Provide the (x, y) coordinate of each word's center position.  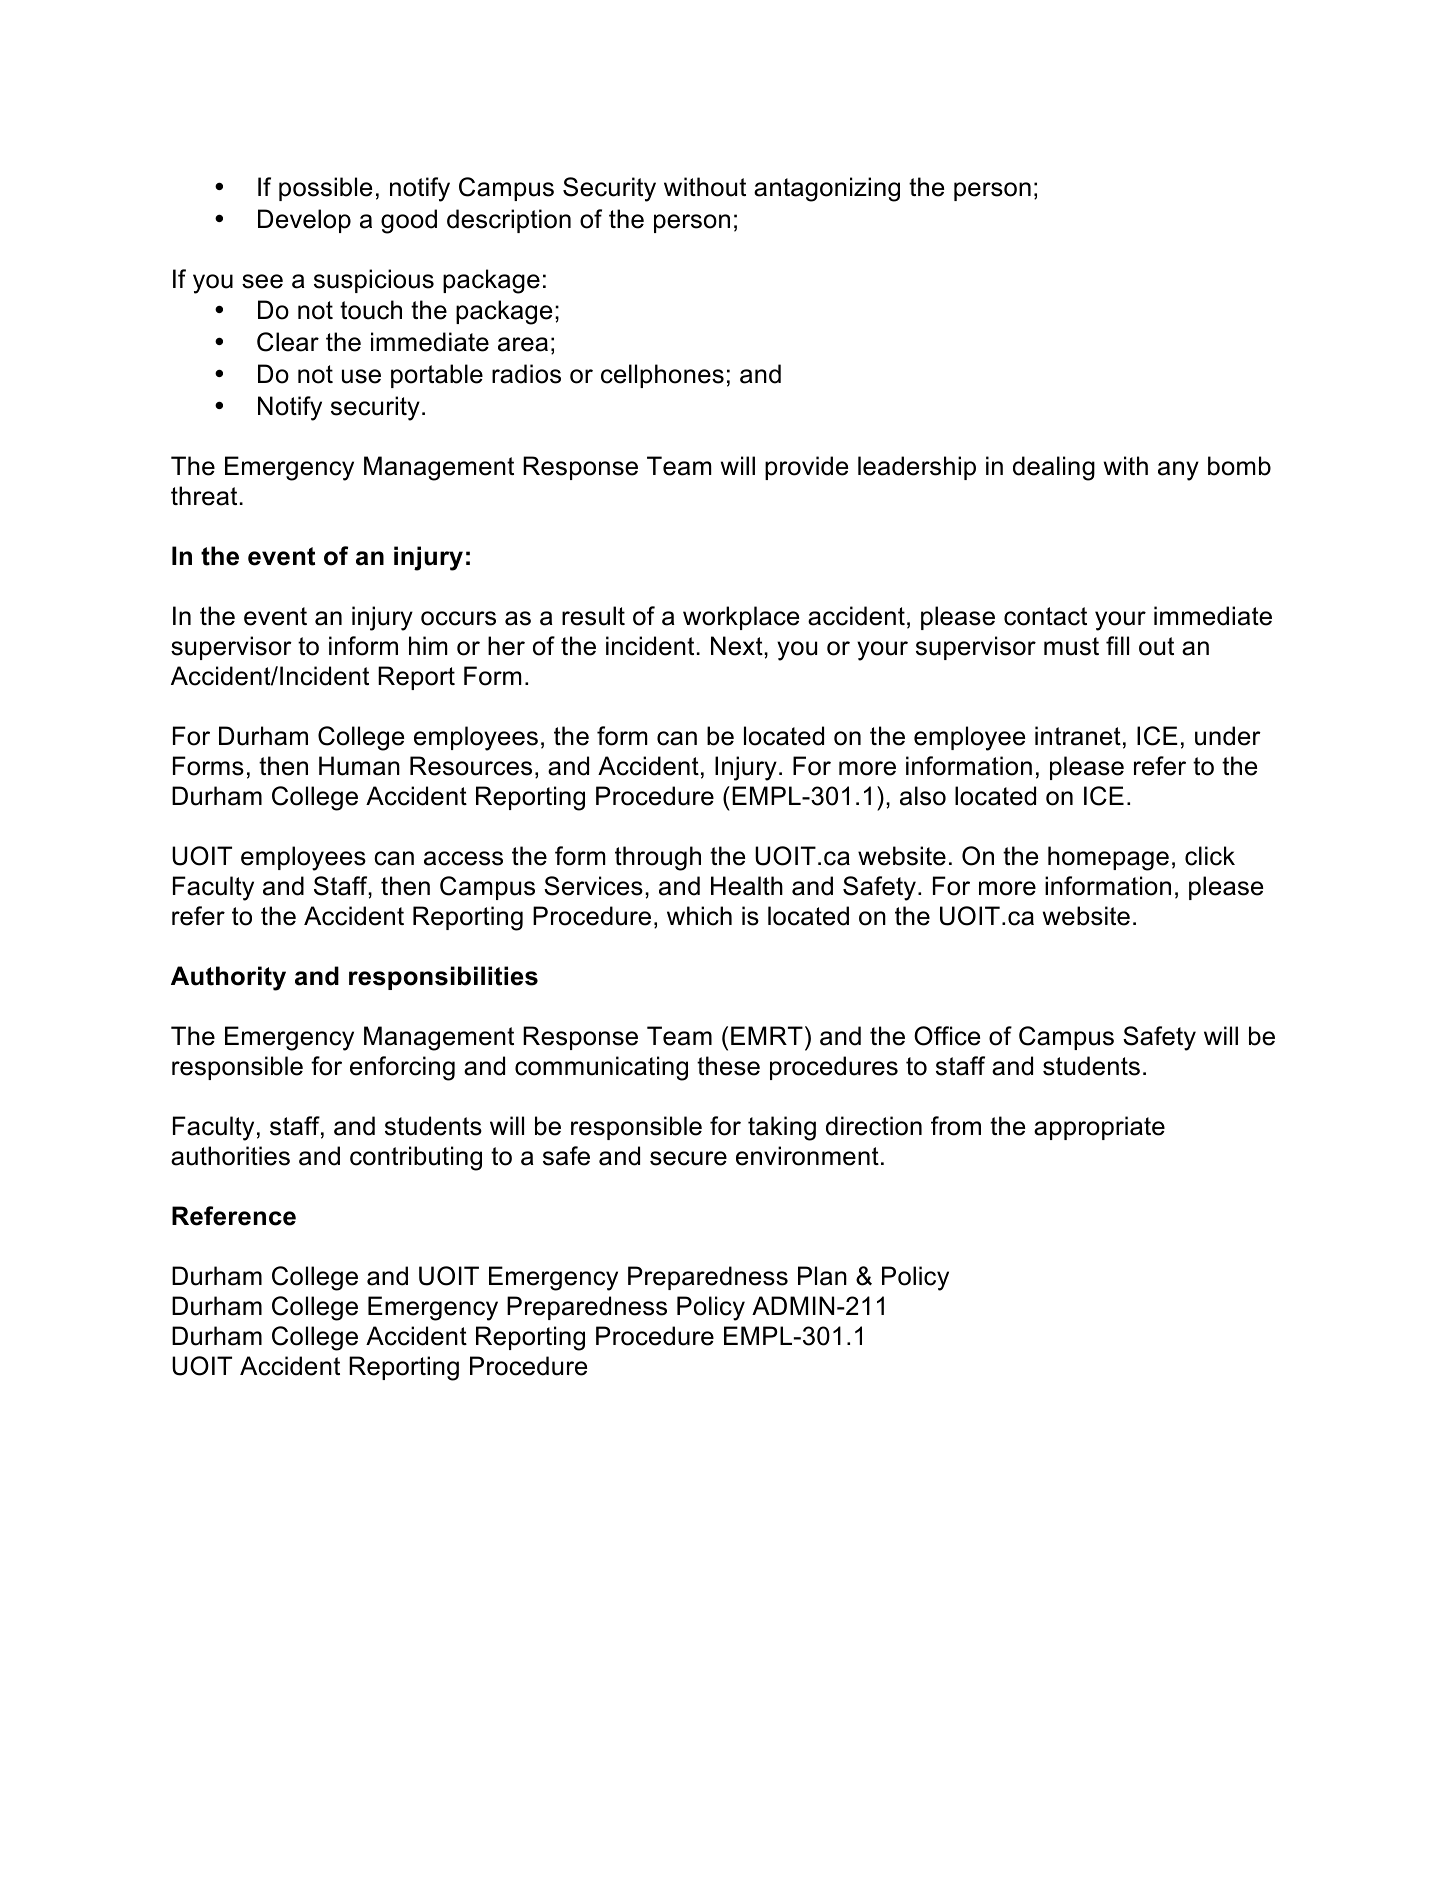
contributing (416, 1158)
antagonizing (827, 189)
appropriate (1099, 1128)
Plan (822, 1276)
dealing (1054, 468)
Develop (304, 221)
